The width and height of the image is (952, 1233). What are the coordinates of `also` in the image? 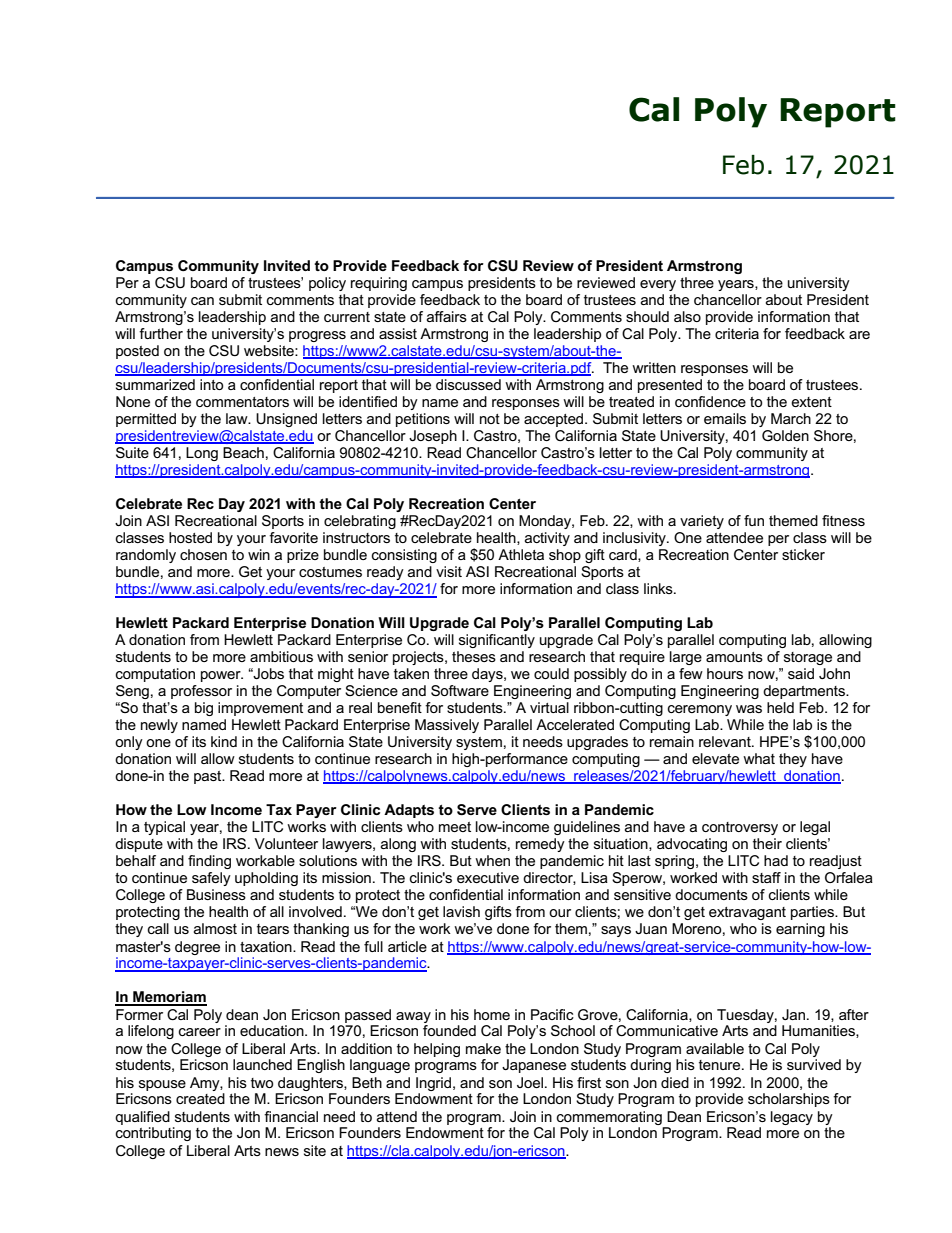 It's located at (687, 316).
